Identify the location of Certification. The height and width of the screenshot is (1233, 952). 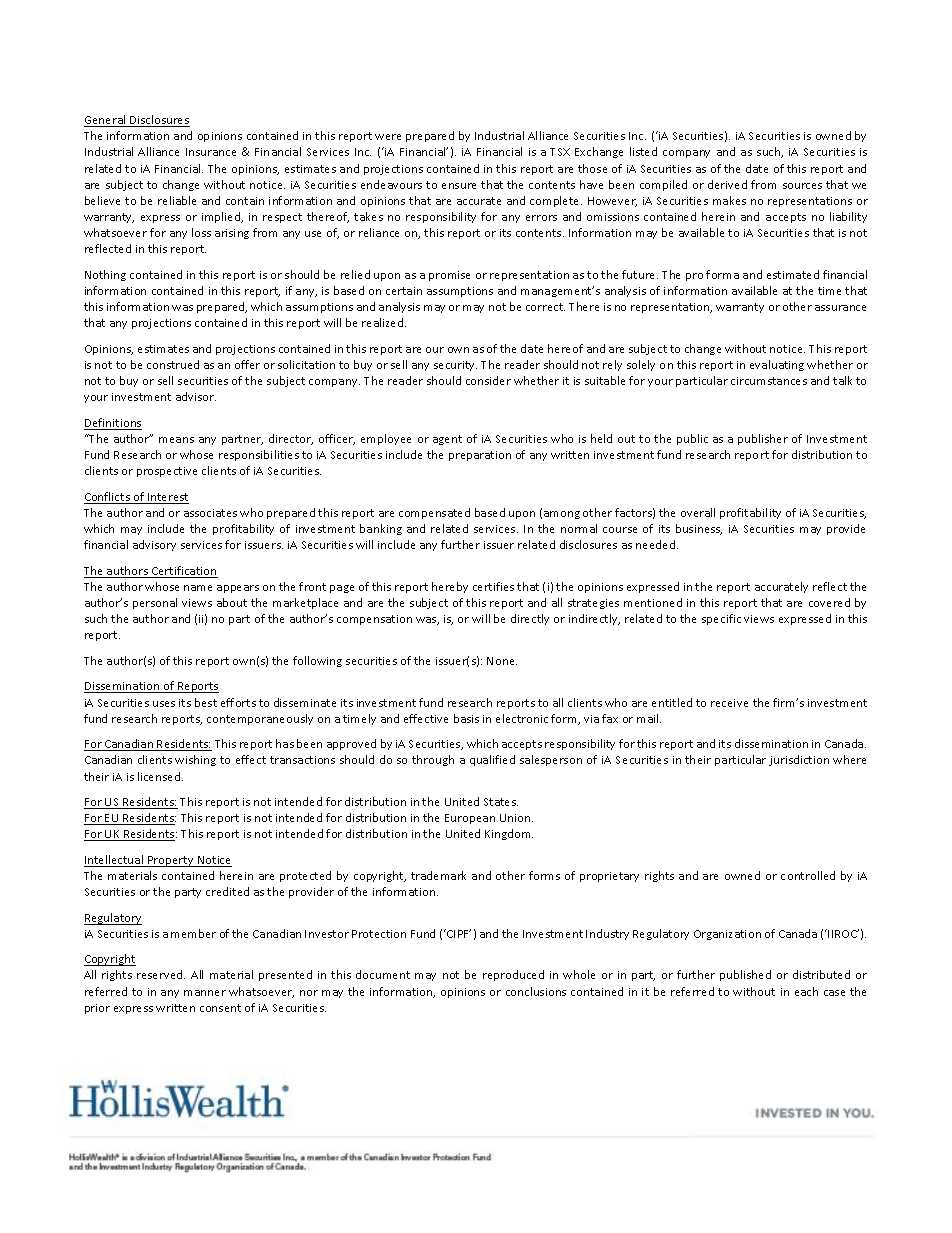
(183, 572).
